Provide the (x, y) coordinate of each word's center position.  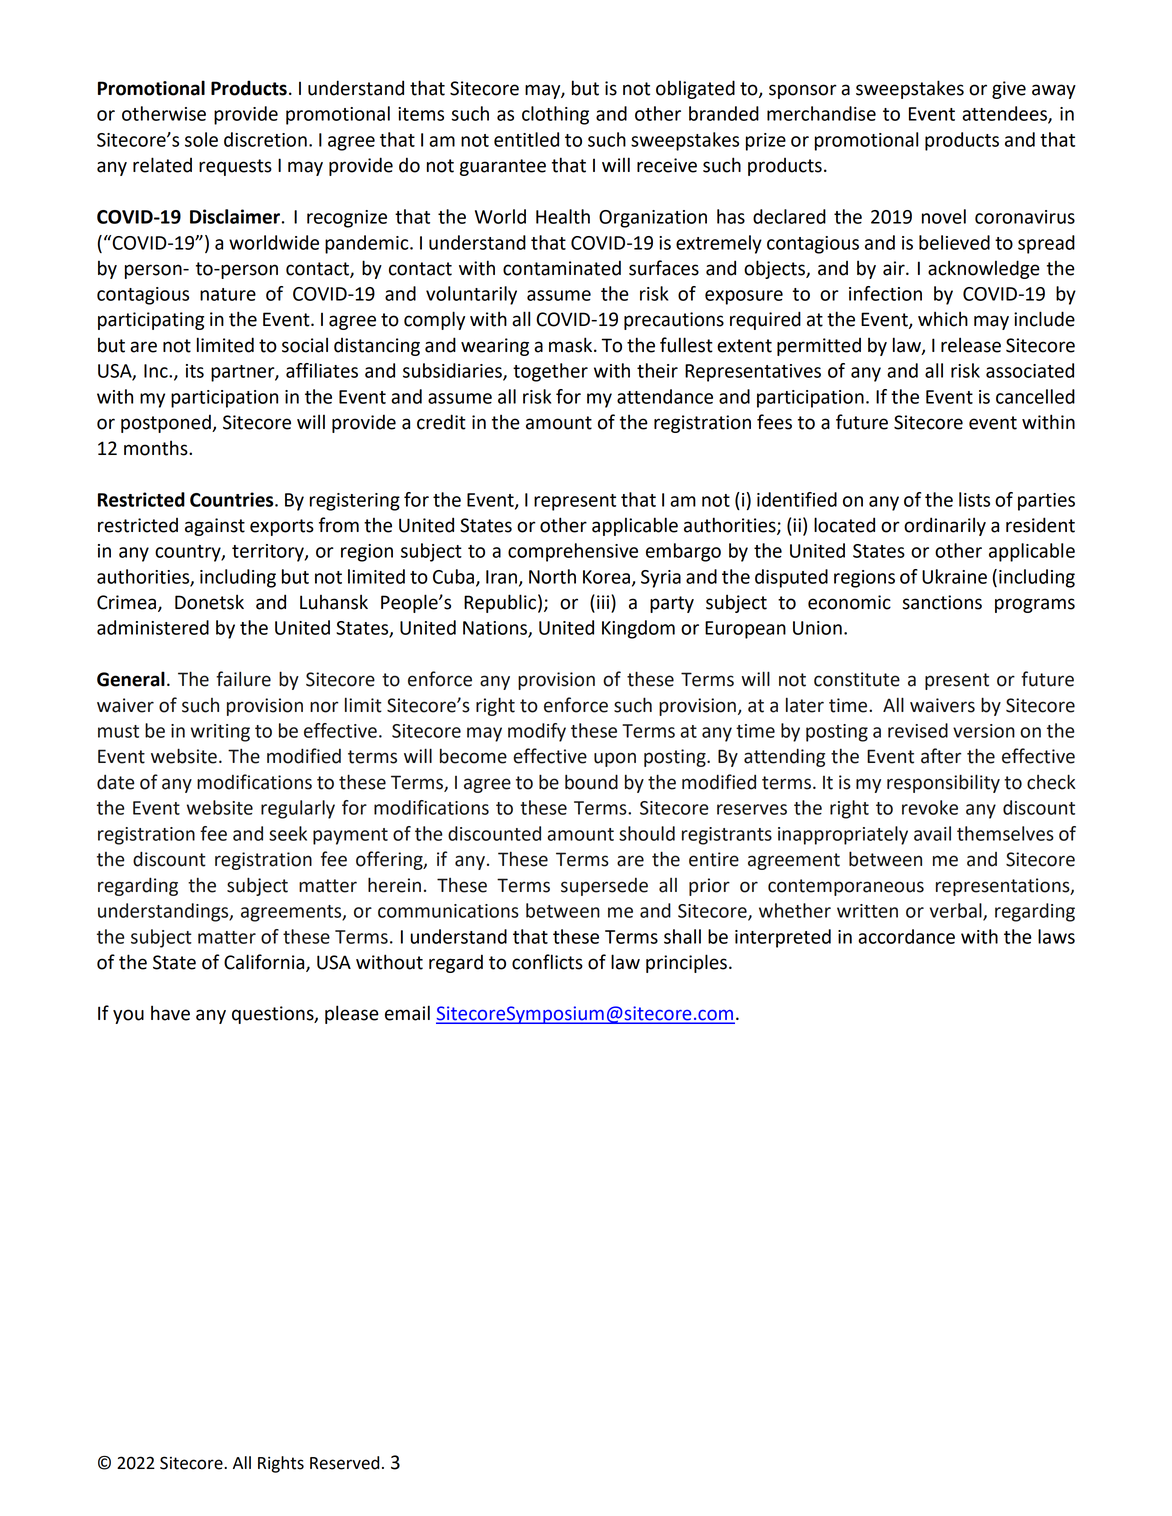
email (407, 1013)
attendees (1005, 114)
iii (604, 601)
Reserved (344, 1463)
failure (243, 679)
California (265, 963)
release (971, 345)
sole (201, 139)
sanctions (942, 602)
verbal (956, 911)
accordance (906, 936)
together (550, 372)
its (195, 371)
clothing (555, 115)
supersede (604, 887)
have (170, 1013)
